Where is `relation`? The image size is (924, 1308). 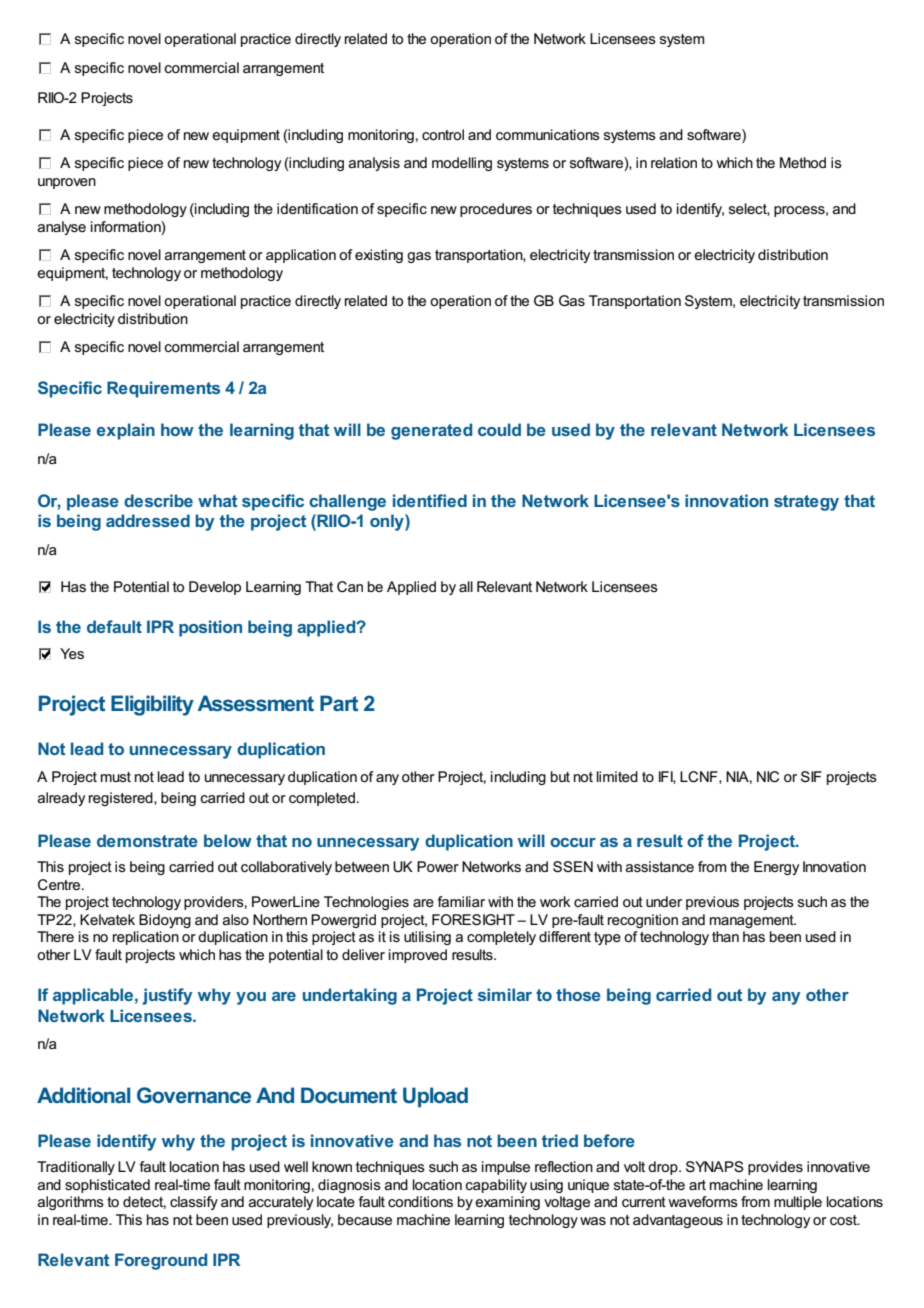
relation is located at coordinates (674, 162).
